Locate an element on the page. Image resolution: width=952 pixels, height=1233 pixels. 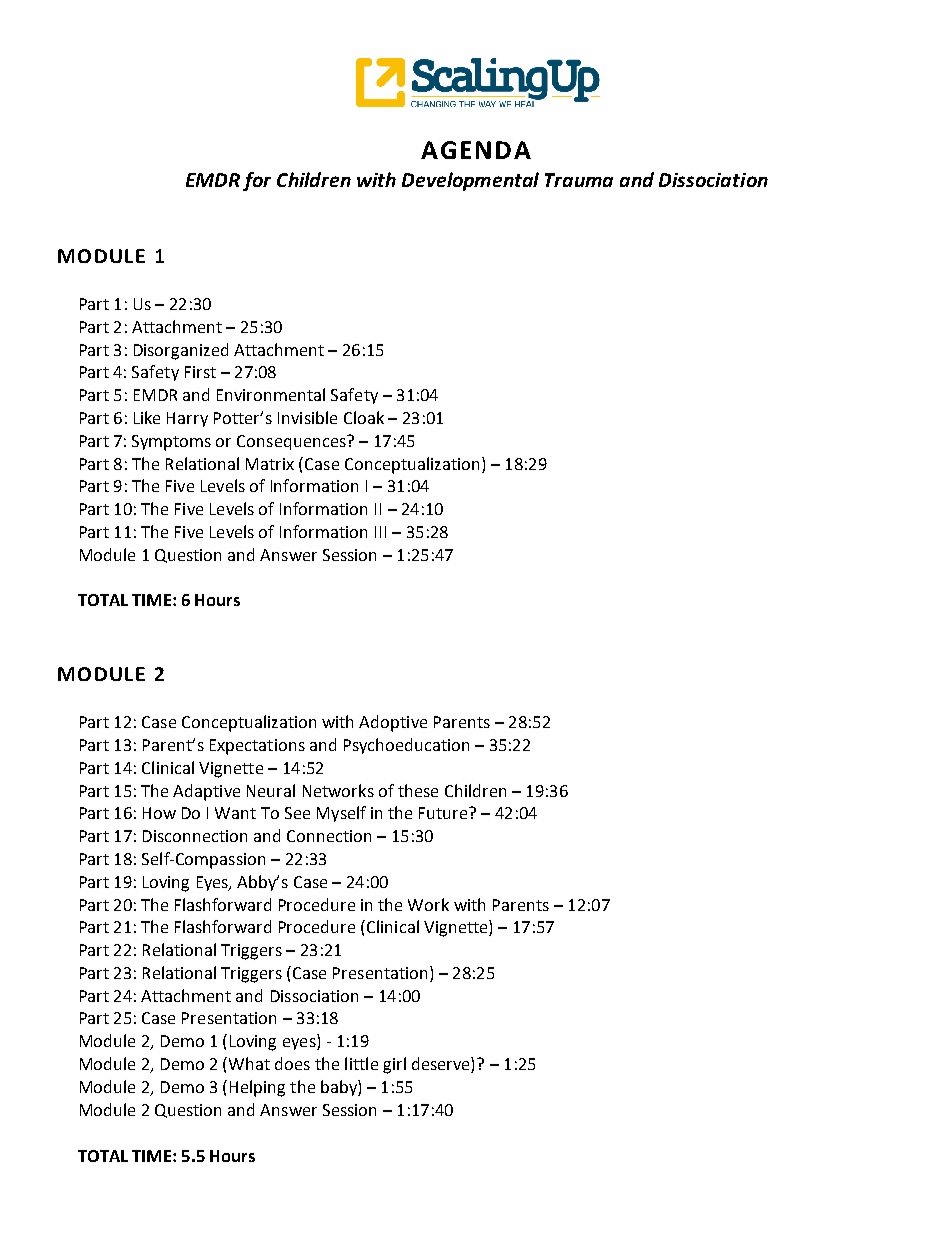
What is located at coordinates (248, 1063).
